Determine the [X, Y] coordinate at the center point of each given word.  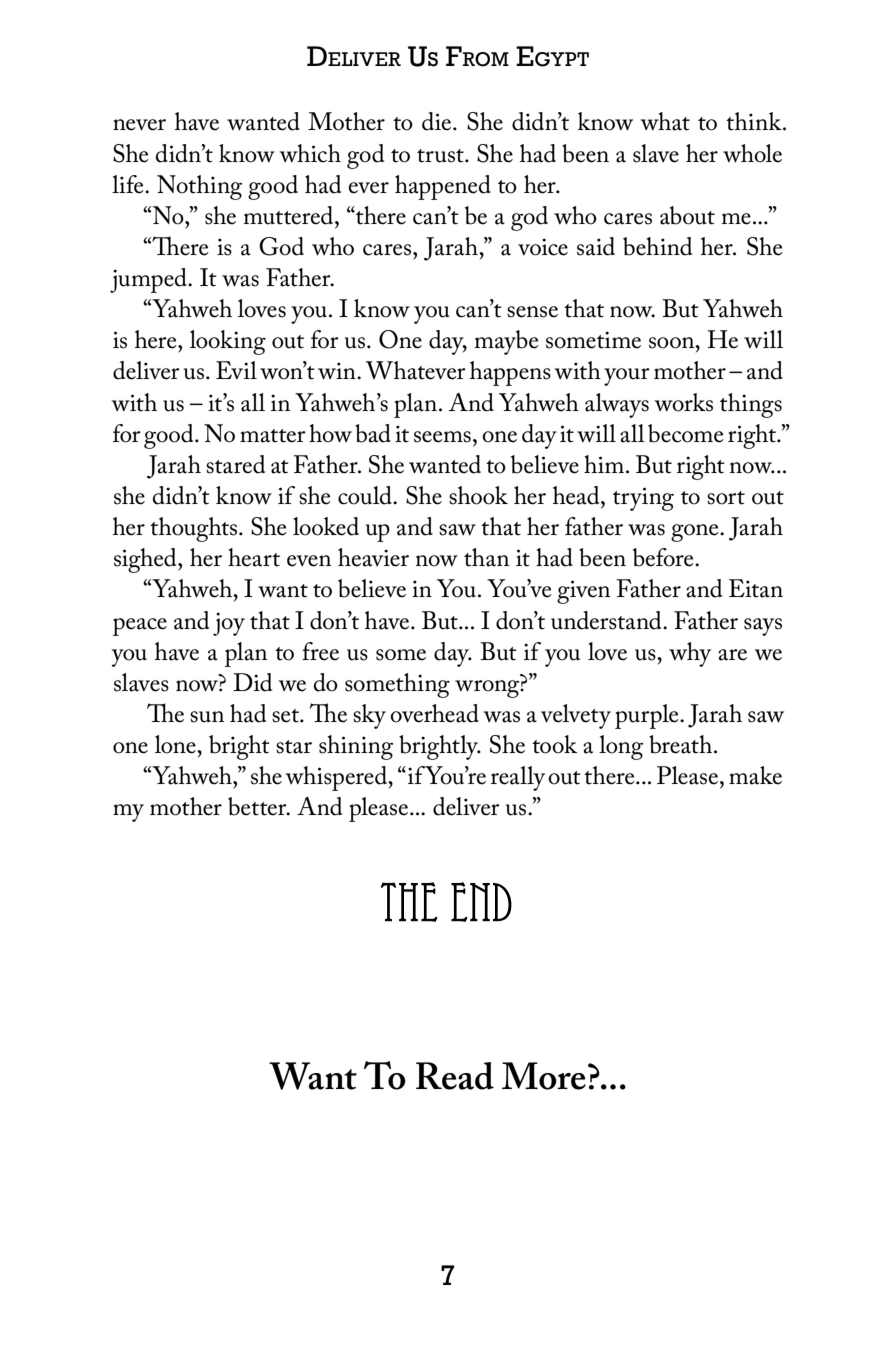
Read [455, 1076]
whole [752, 153]
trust [441, 156]
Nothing [199, 187]
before [664, 557]
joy [229, 624]
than [486, 557]
